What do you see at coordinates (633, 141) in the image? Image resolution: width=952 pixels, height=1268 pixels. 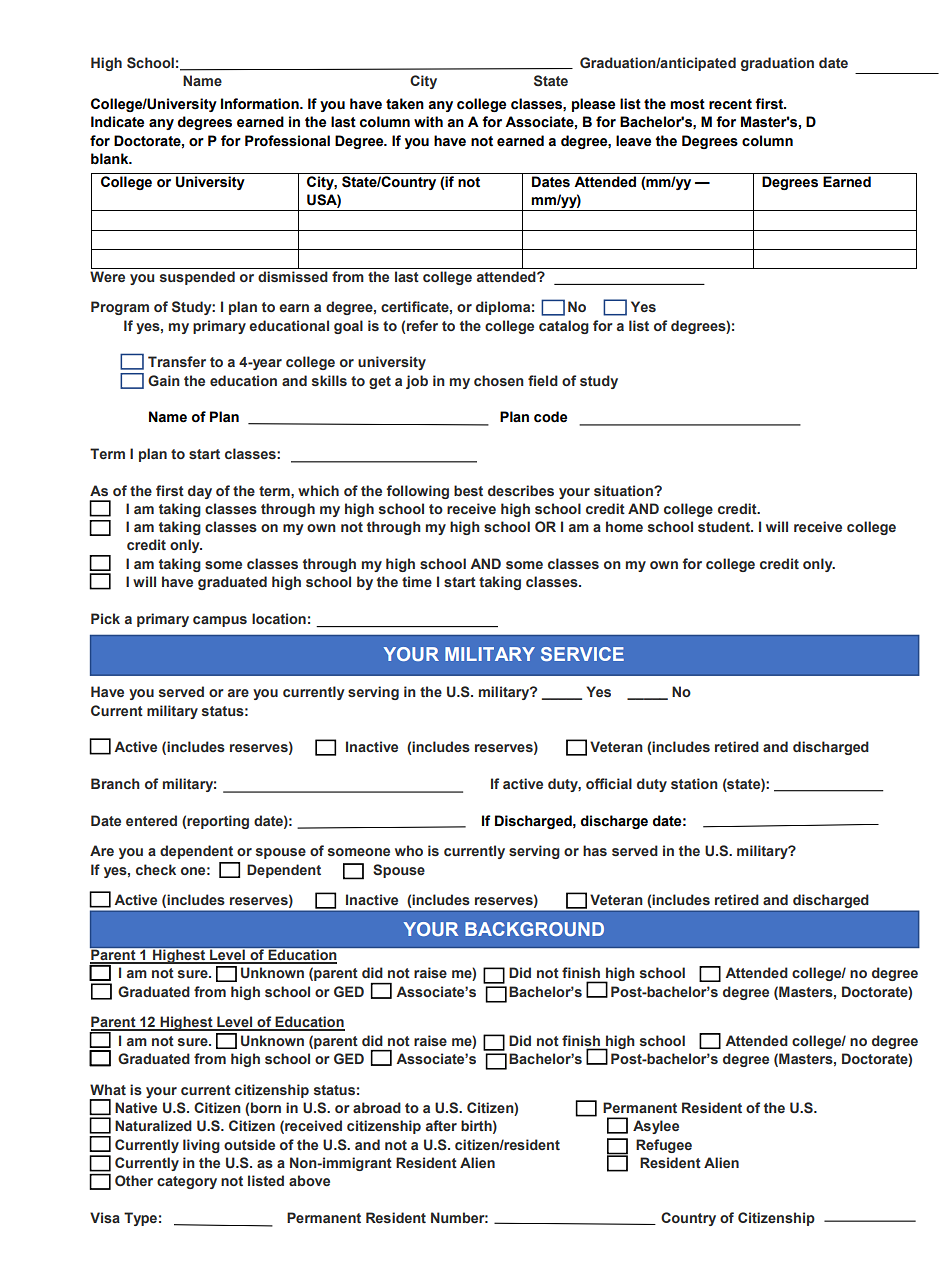 I see `leave` at bounding box center [633, 141].
